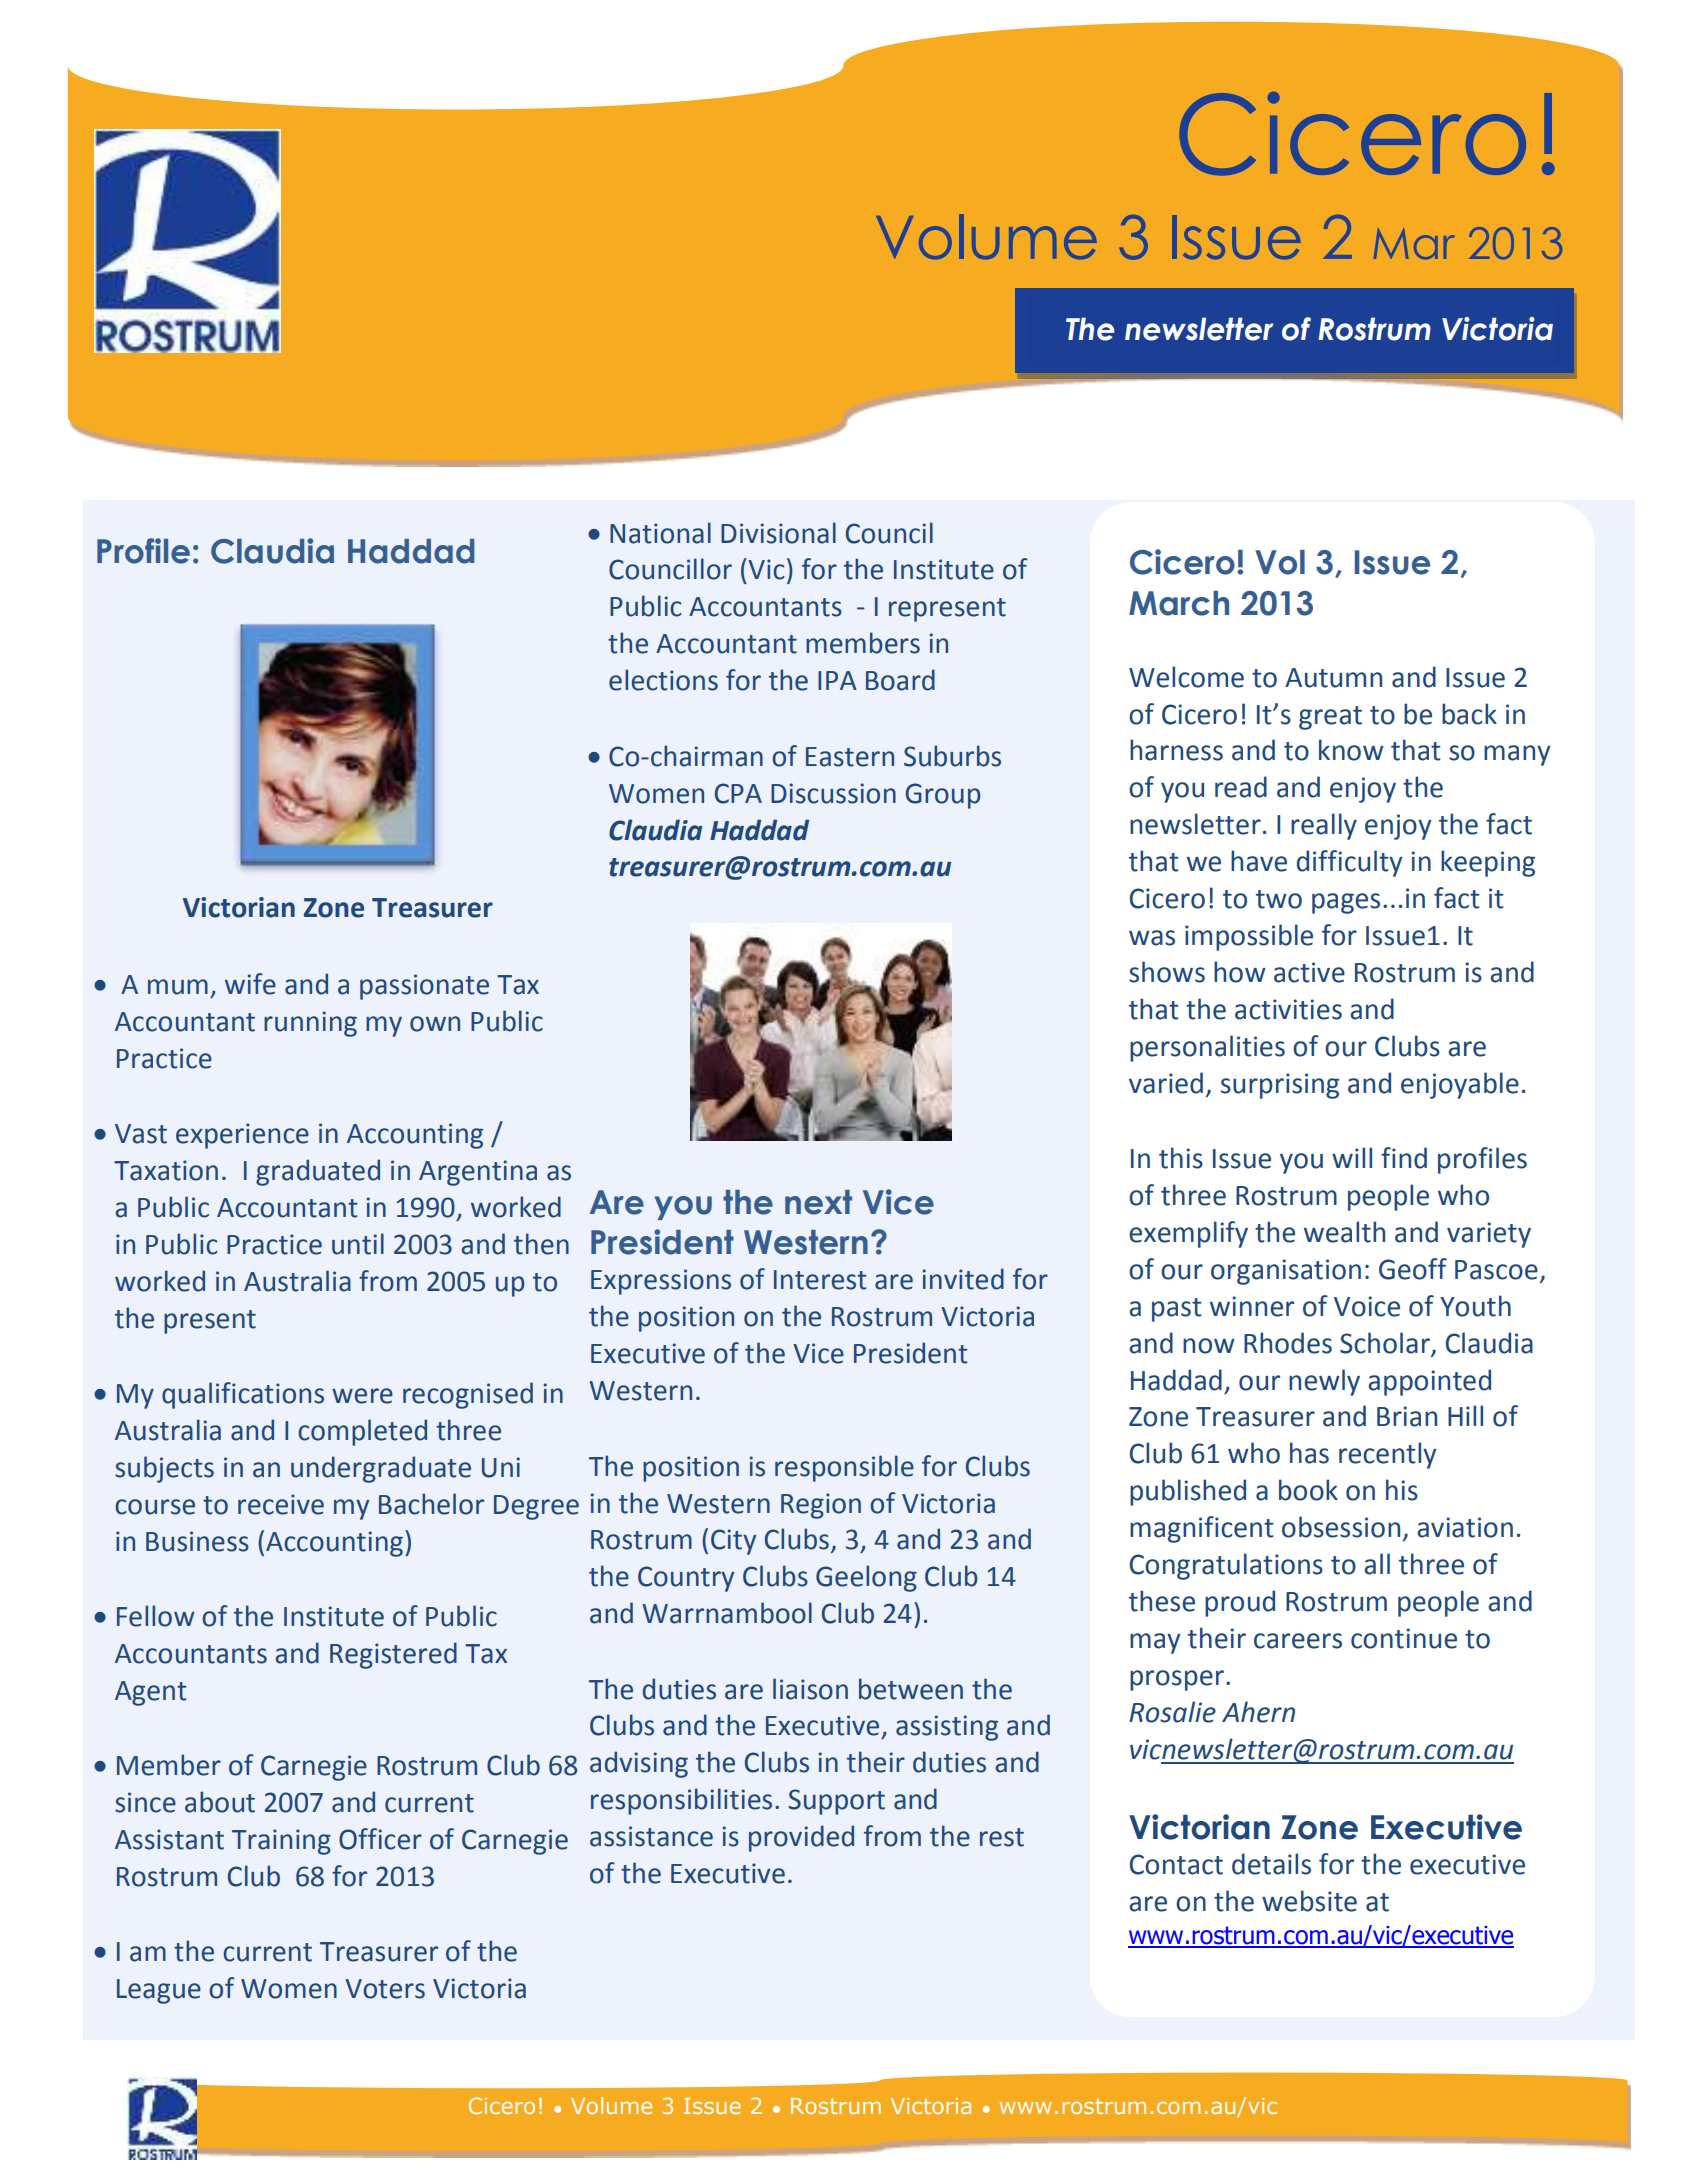 The image size is (1681, 2176). I want to click on Voters, so click(385, 1989).
